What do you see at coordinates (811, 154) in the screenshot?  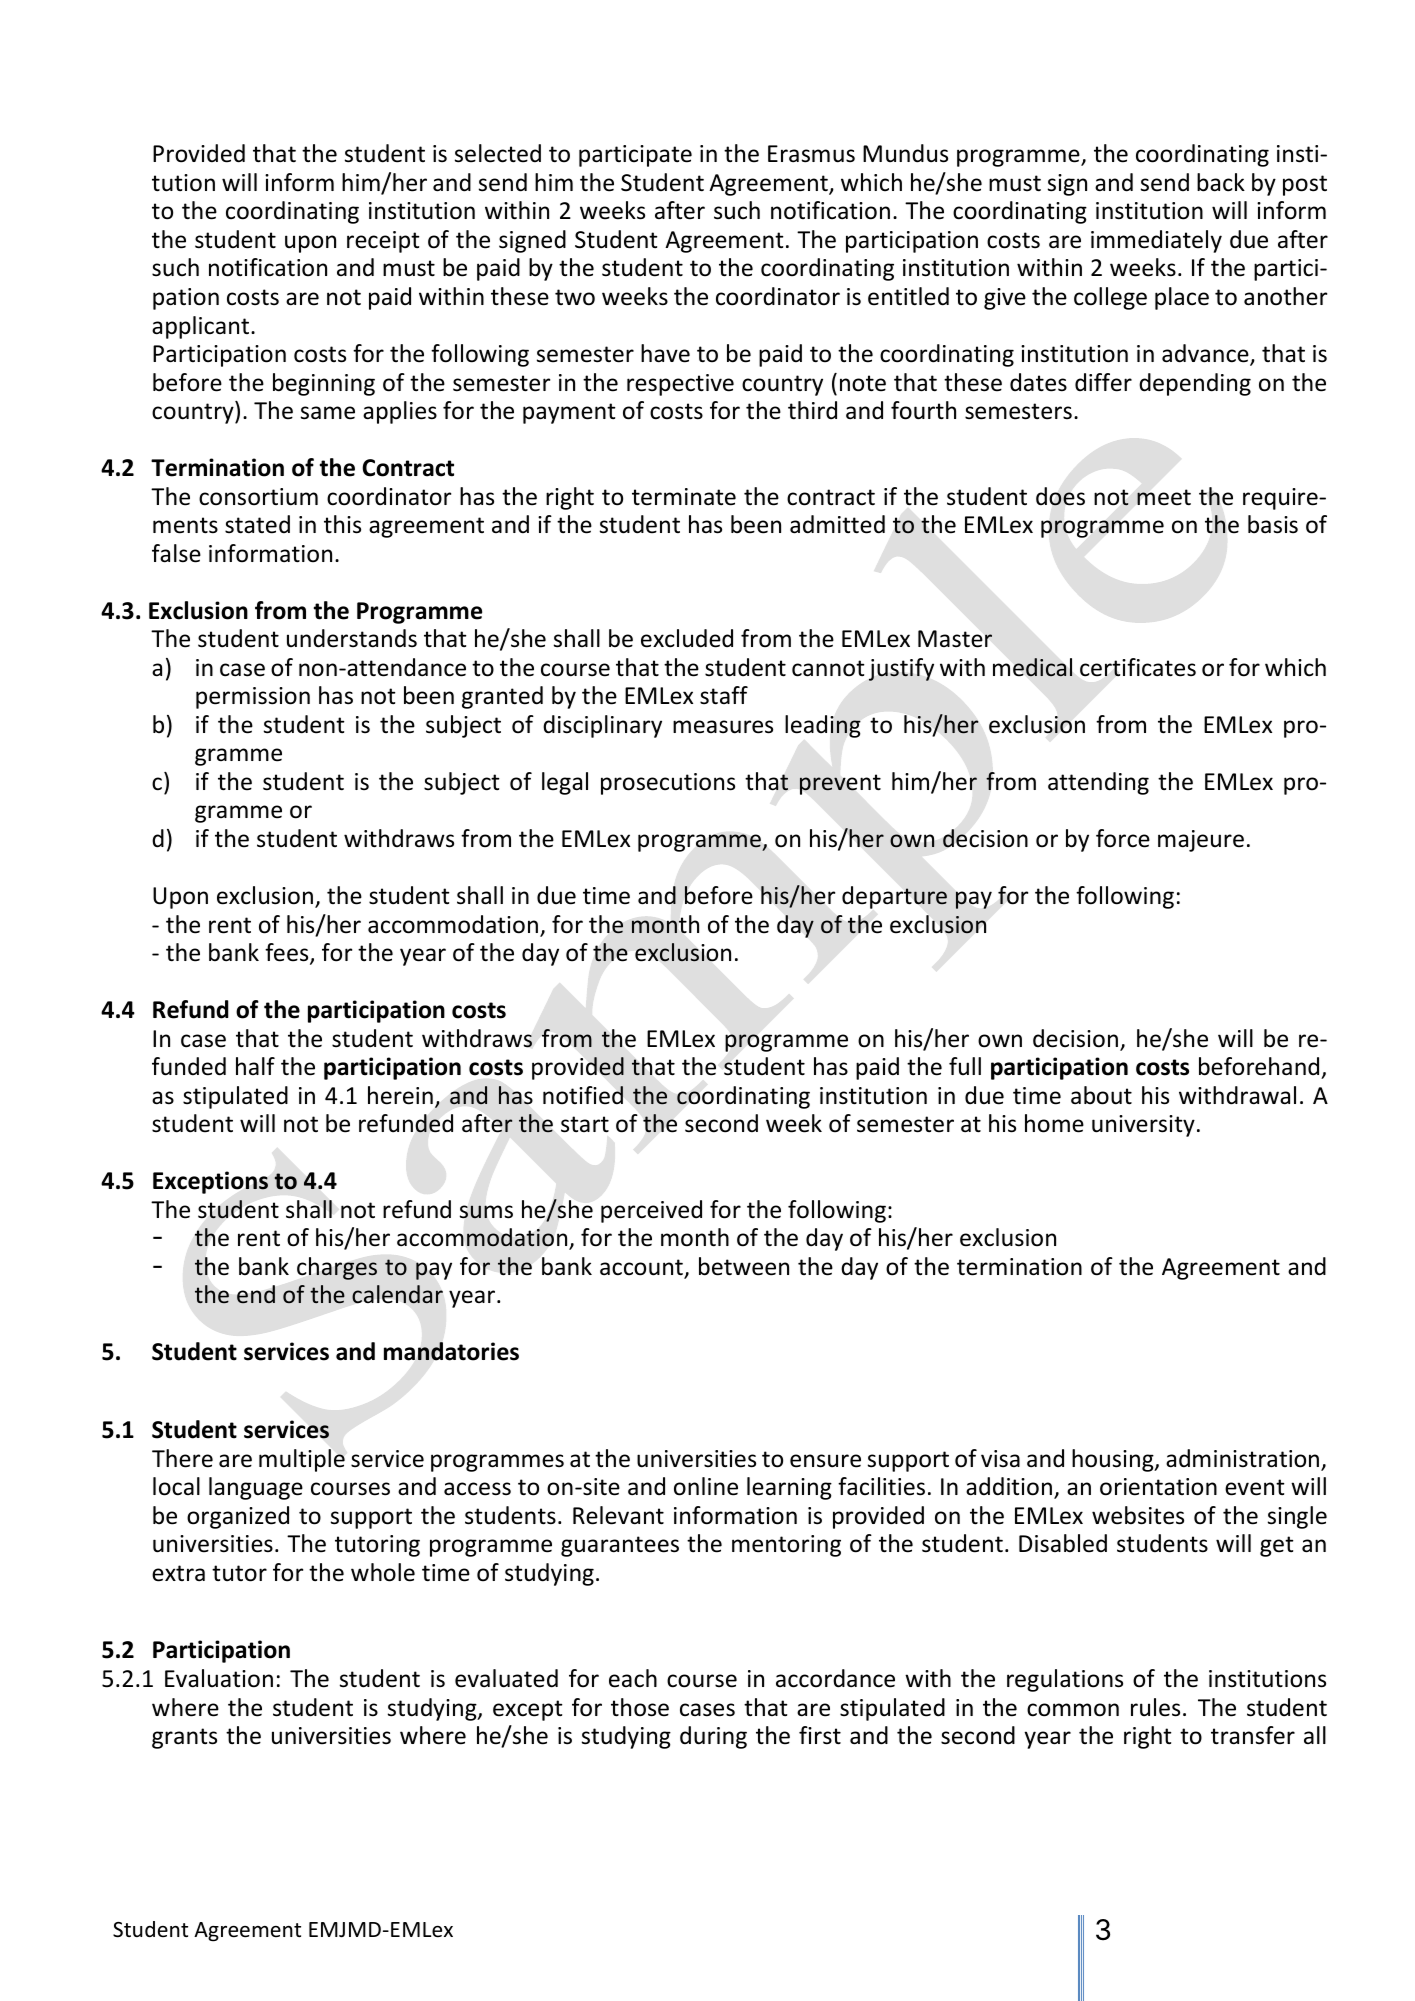 I see `Erasmus` at bounding box center [811, 154].
